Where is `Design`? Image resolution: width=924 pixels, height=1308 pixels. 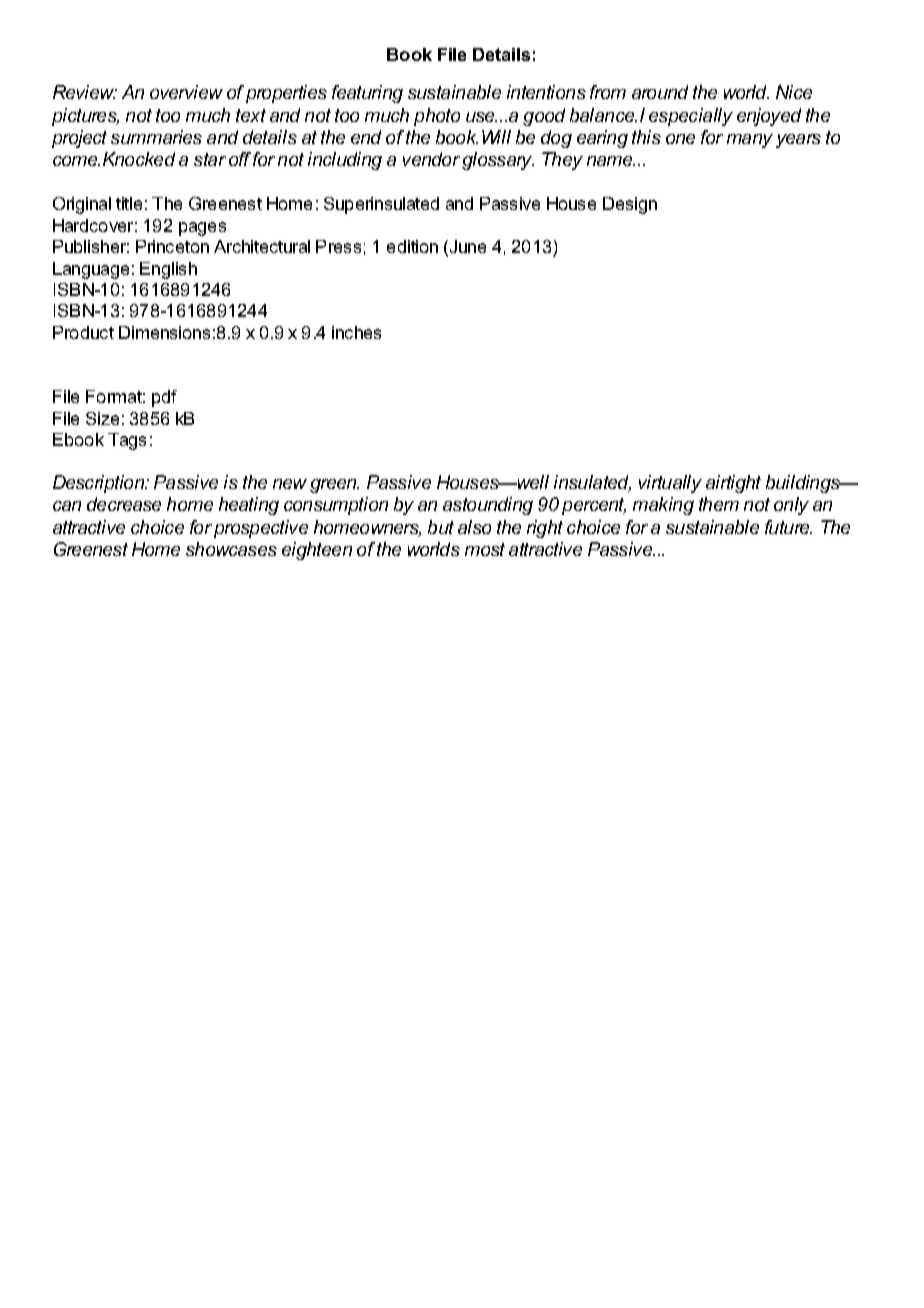
Design is located at coordinates (630, 205).
